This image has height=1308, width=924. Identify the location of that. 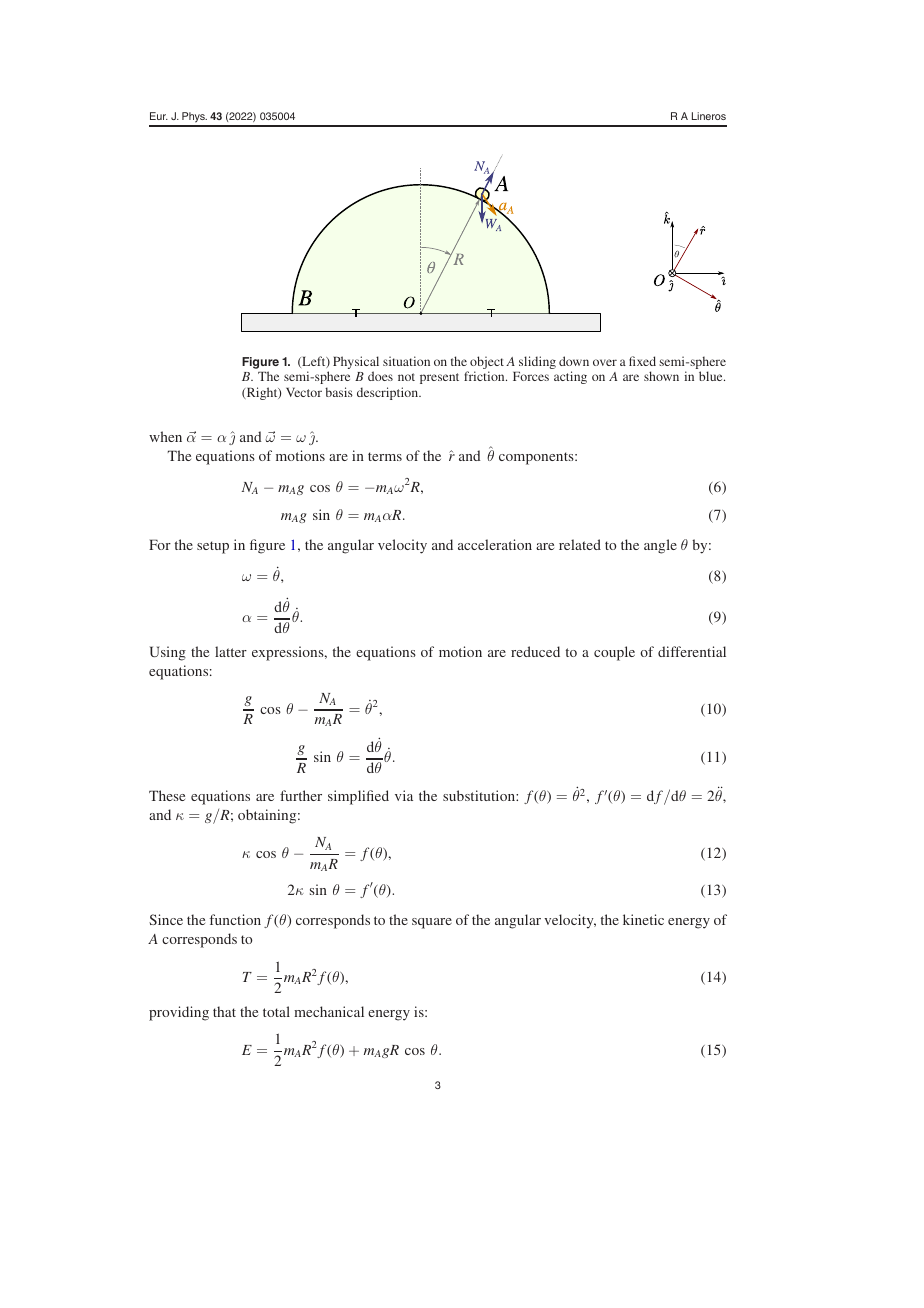
(224, 1011).
